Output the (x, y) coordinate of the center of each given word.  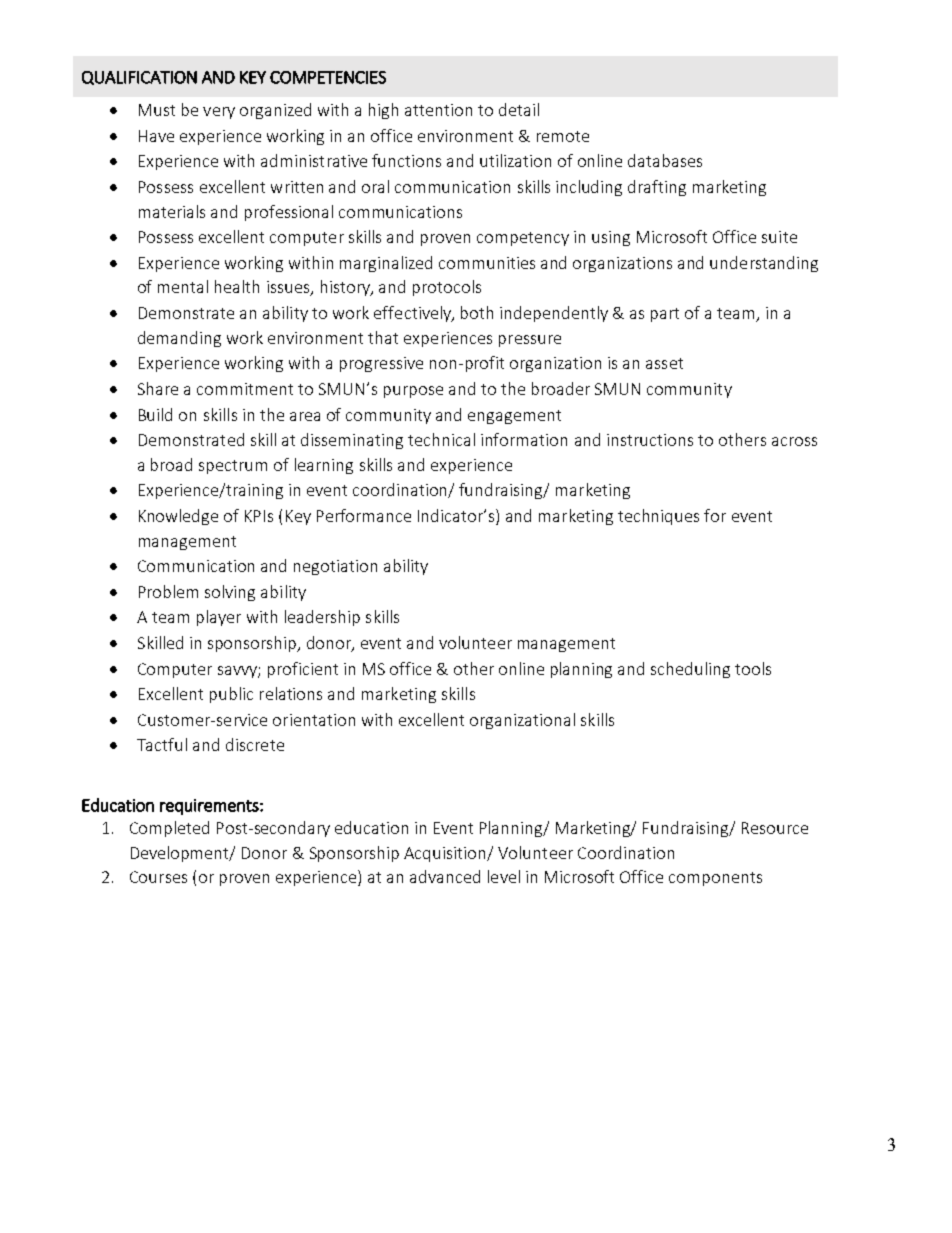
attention (438, 110)
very (219, 113)
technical (441, 439)
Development (181, 854)
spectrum (233, 467)
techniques (658, 517)
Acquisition (446, 854)
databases (665, 160)
